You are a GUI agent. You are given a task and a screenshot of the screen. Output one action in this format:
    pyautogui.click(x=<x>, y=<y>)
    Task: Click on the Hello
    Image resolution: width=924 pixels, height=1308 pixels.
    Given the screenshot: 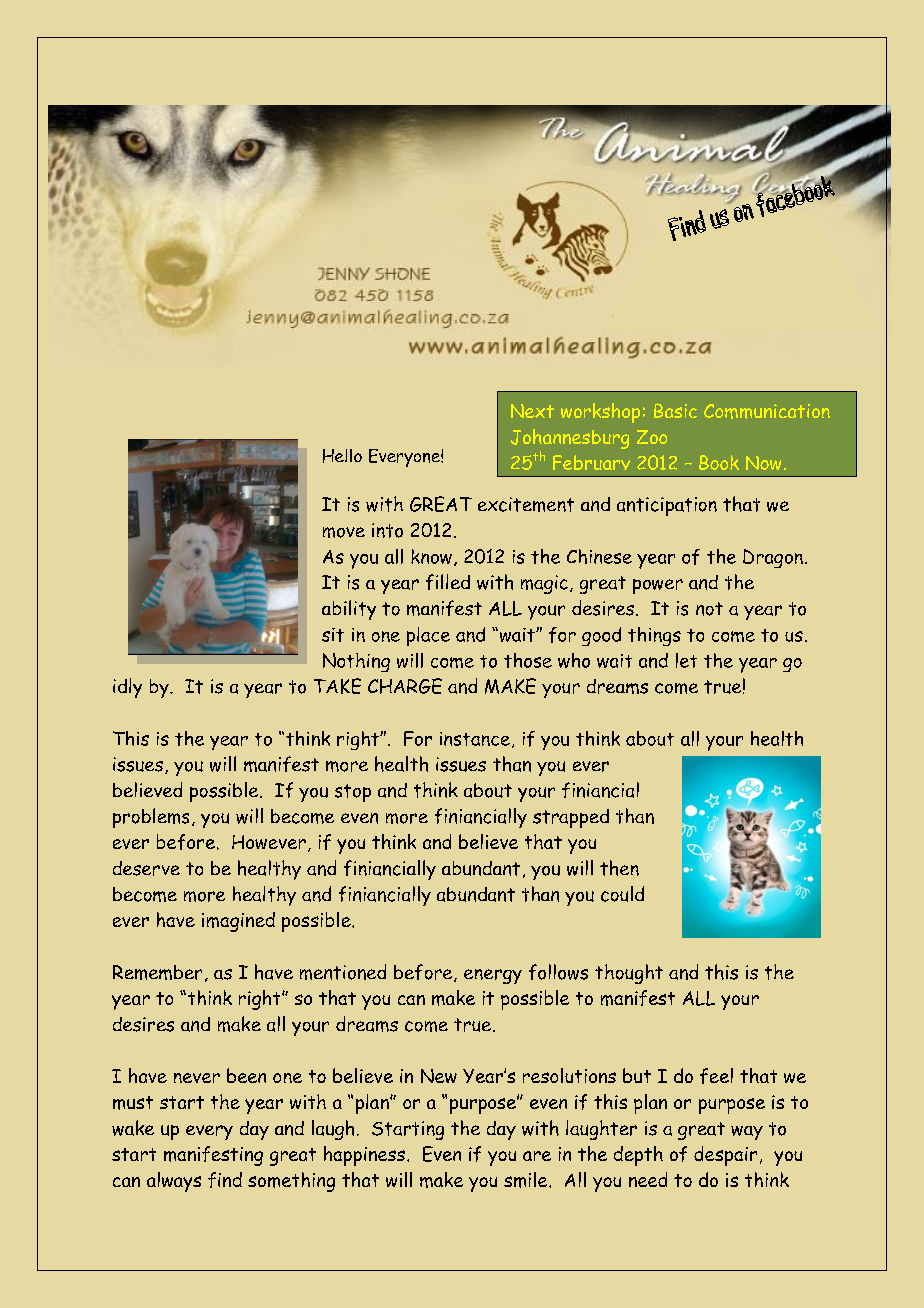 What is the action you would take?
    pyautogui.click(x=342, y=456)
